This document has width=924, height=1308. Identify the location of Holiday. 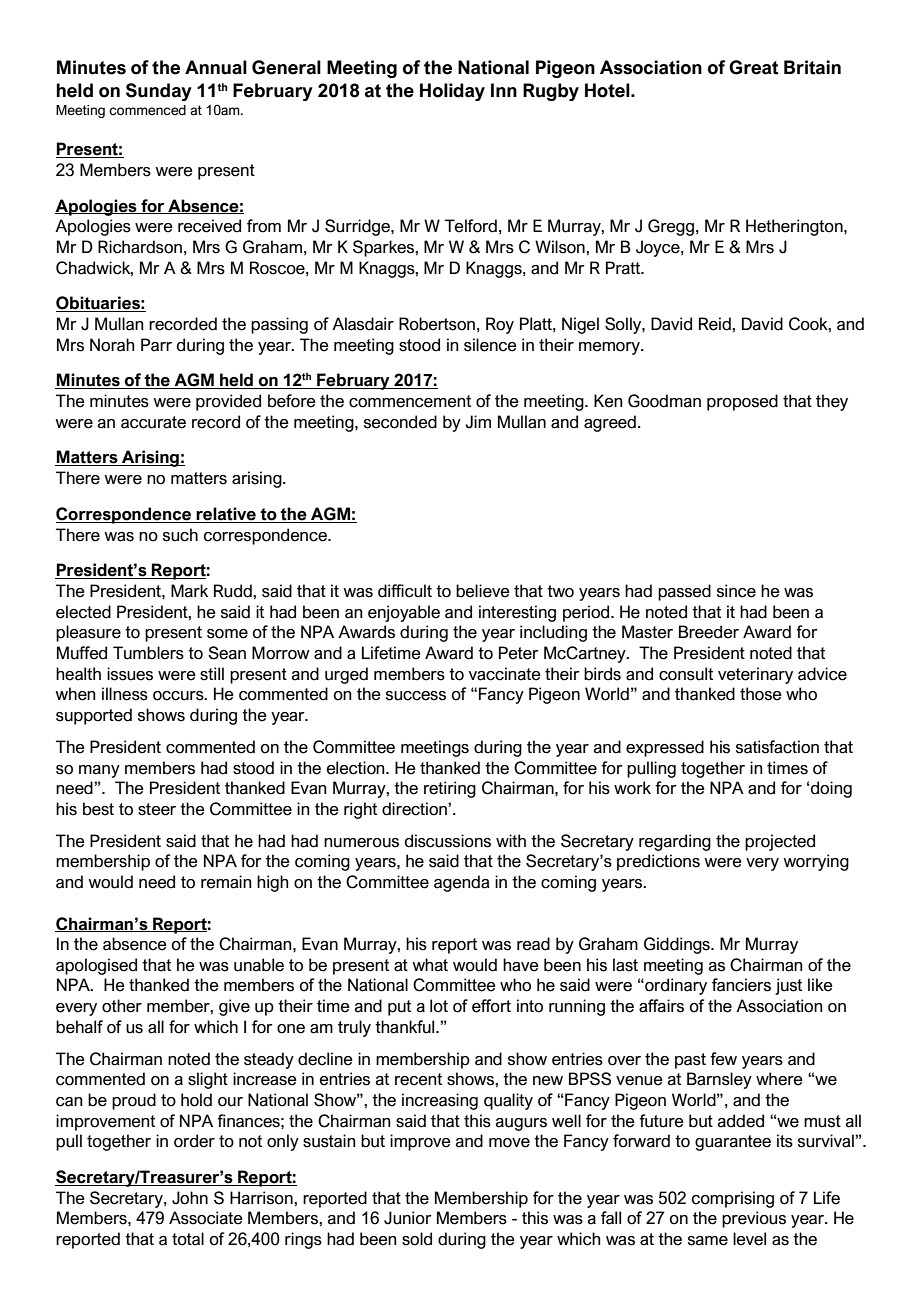
(452, 92).
